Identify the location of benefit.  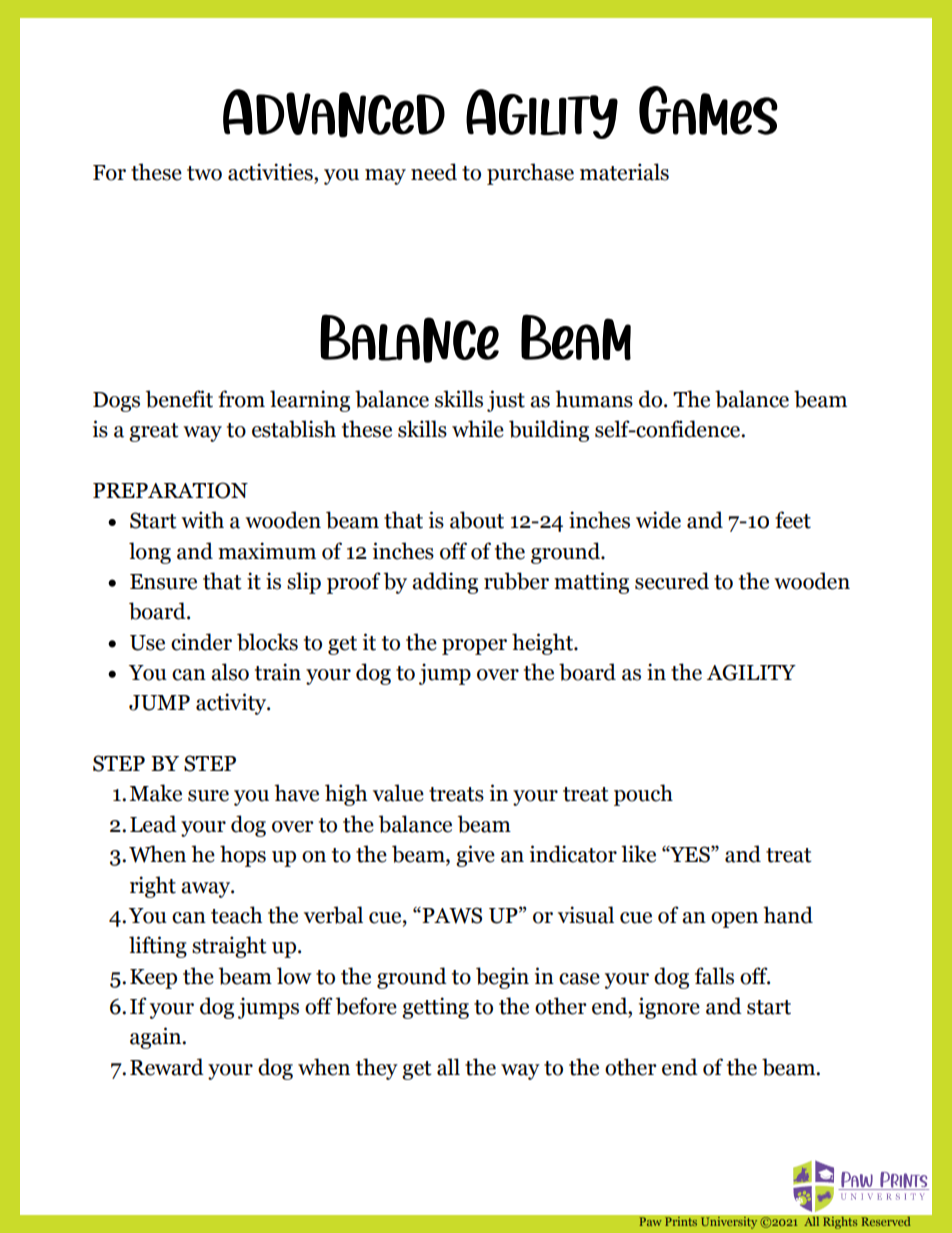
(179, 399).
